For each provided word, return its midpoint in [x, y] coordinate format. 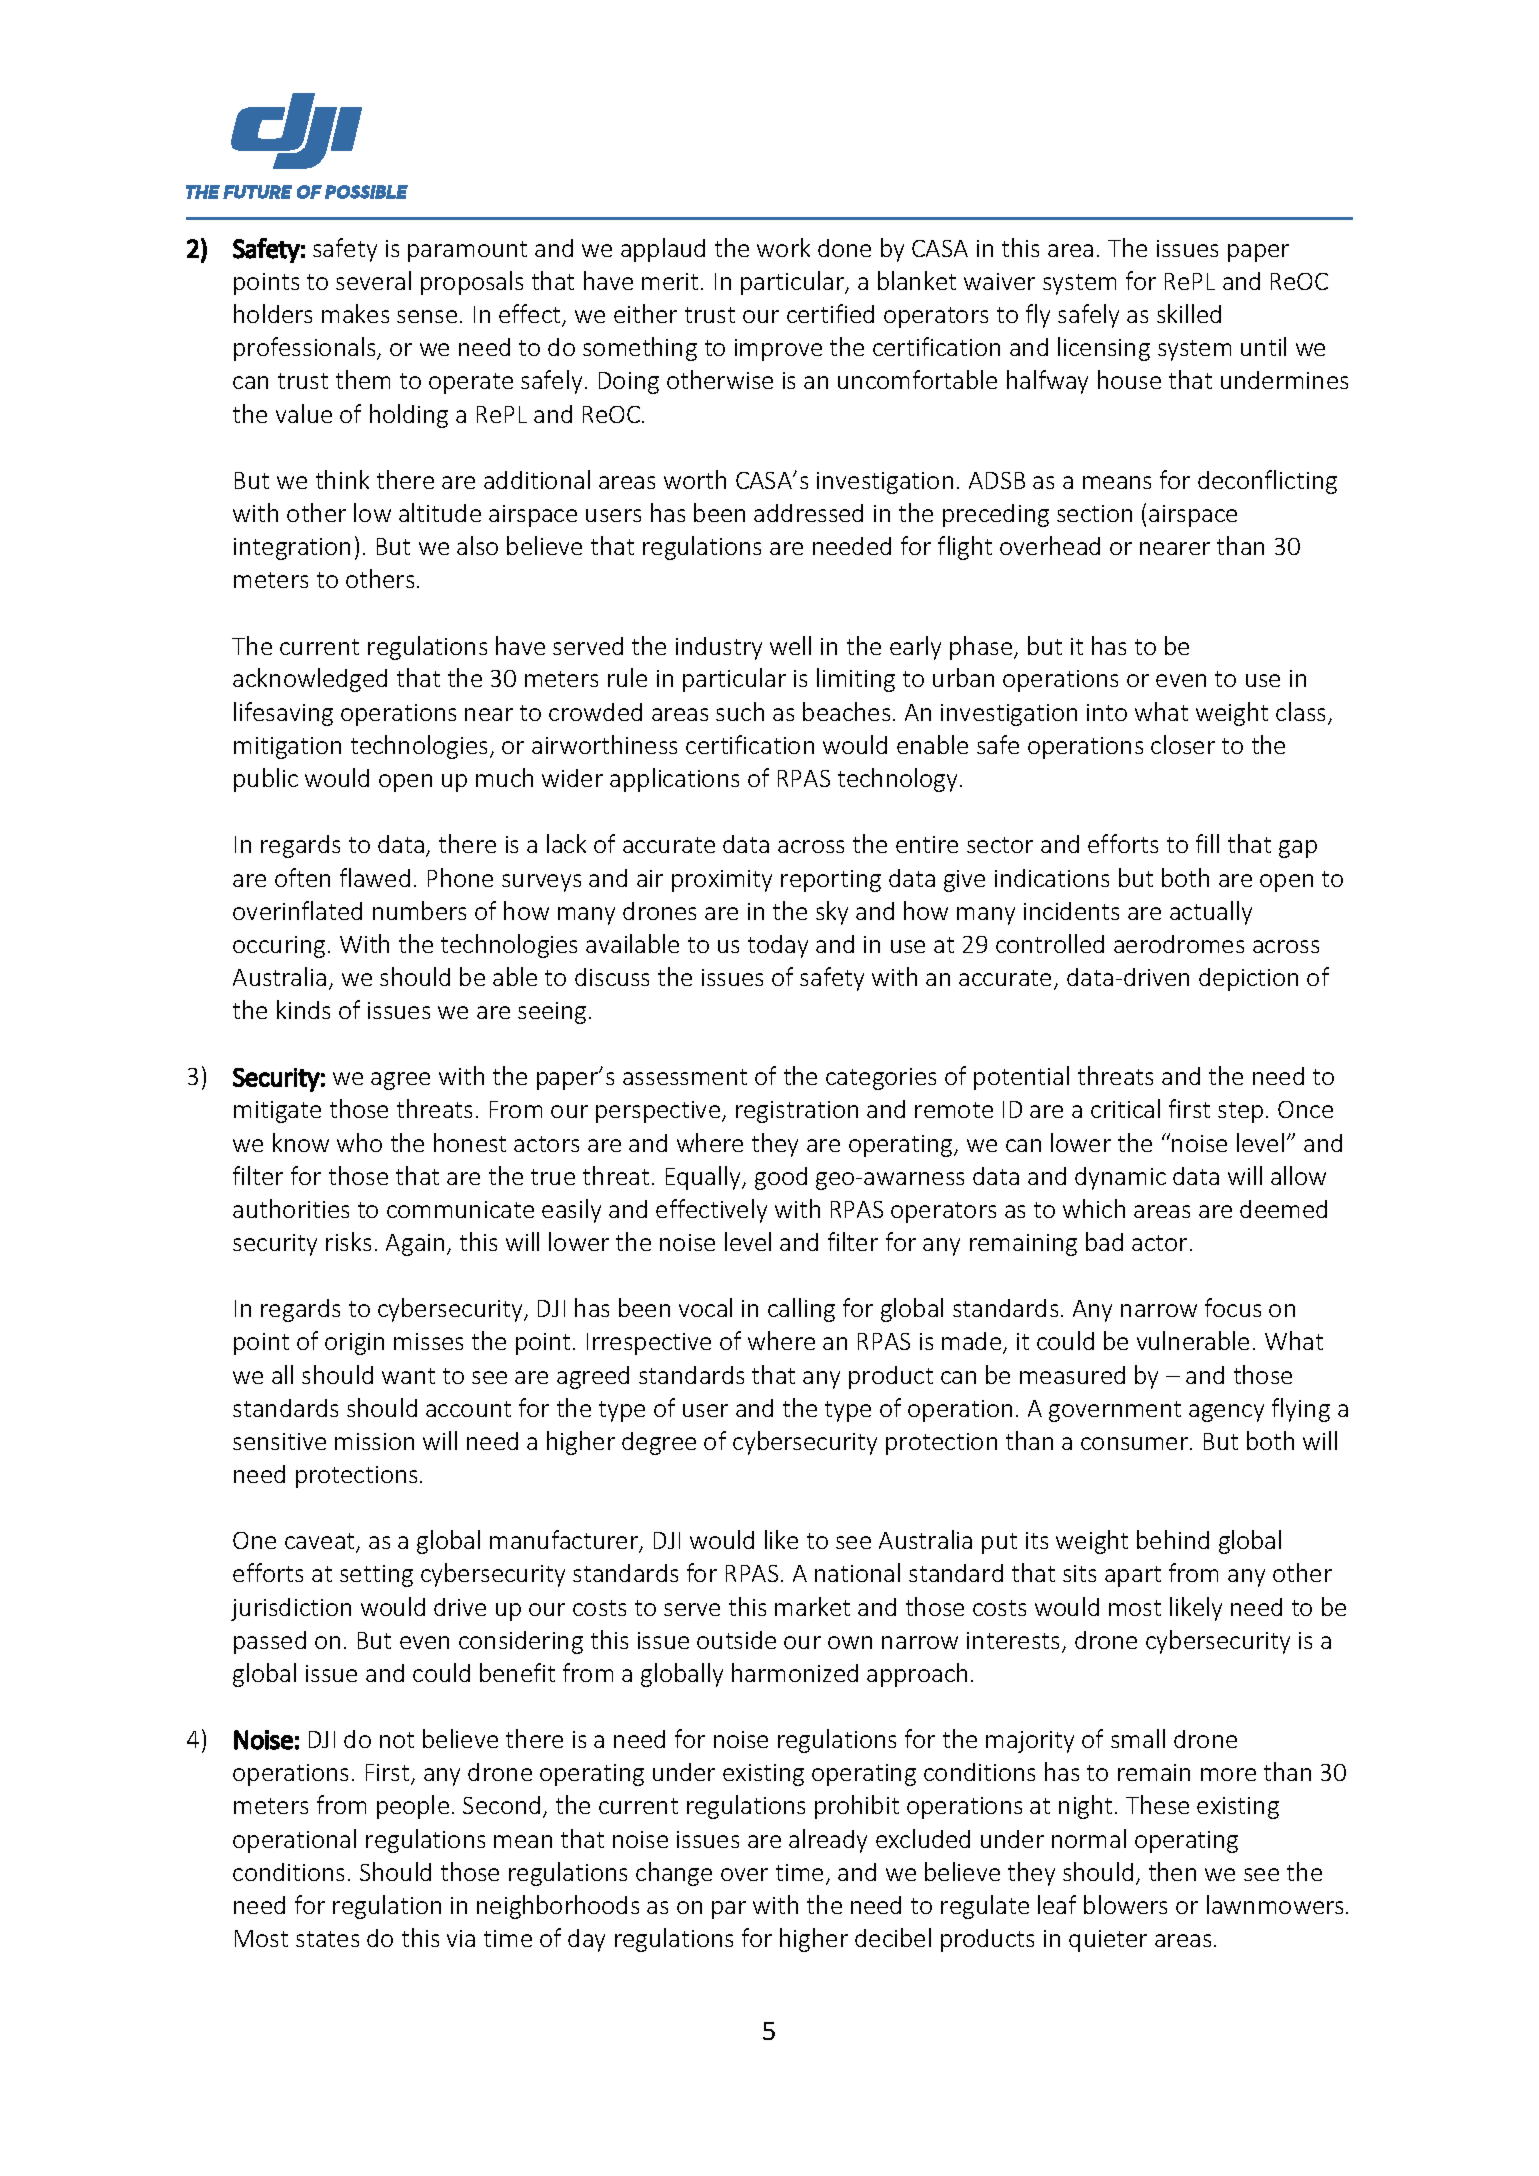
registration [797, 1112]
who [359, 1142]
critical [1125, 1108]
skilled [1189, 313]
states [327, 1939]
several [373, 280]
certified [830, 313]
